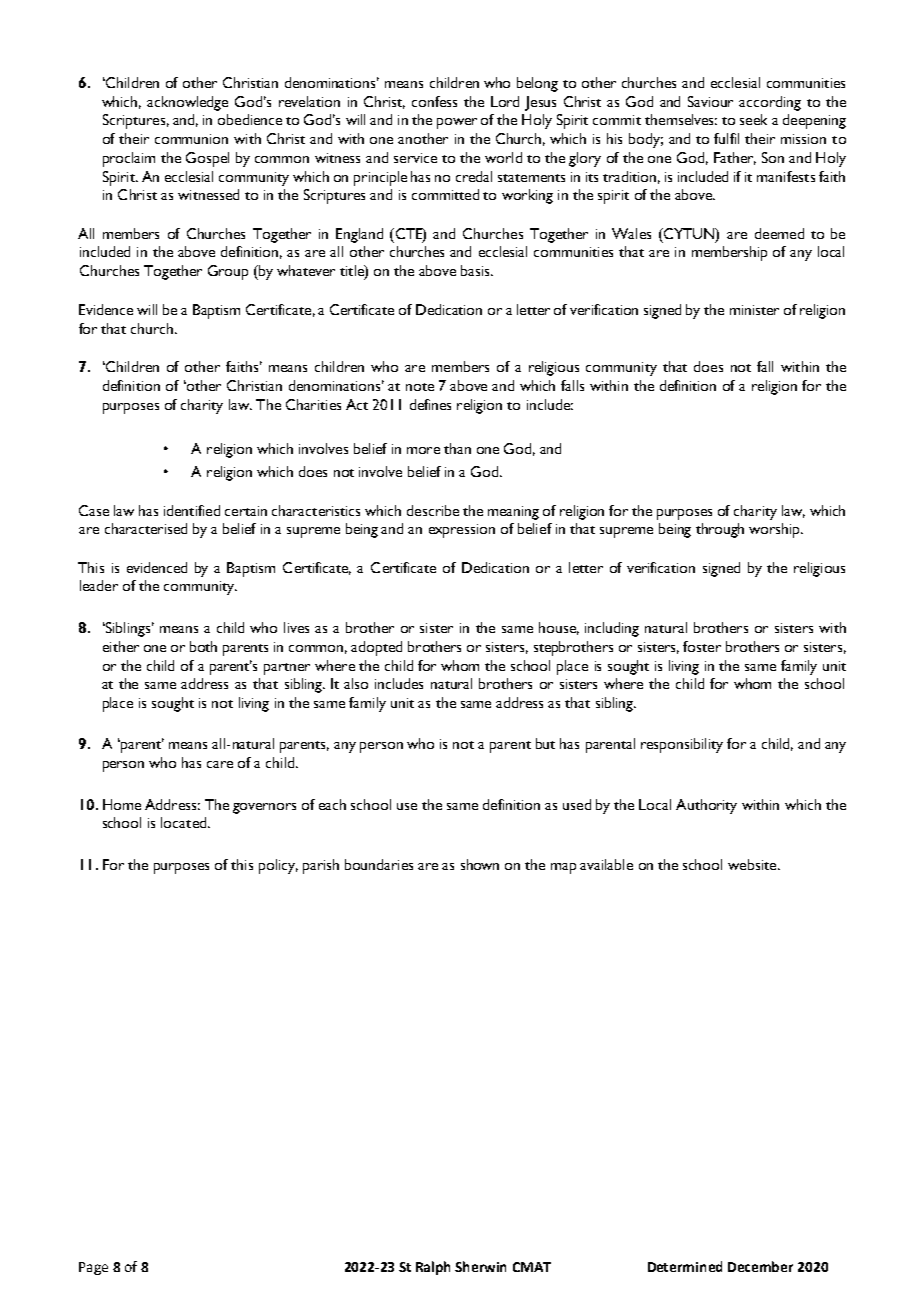  I want to click on Charities, so click(313, 404).
